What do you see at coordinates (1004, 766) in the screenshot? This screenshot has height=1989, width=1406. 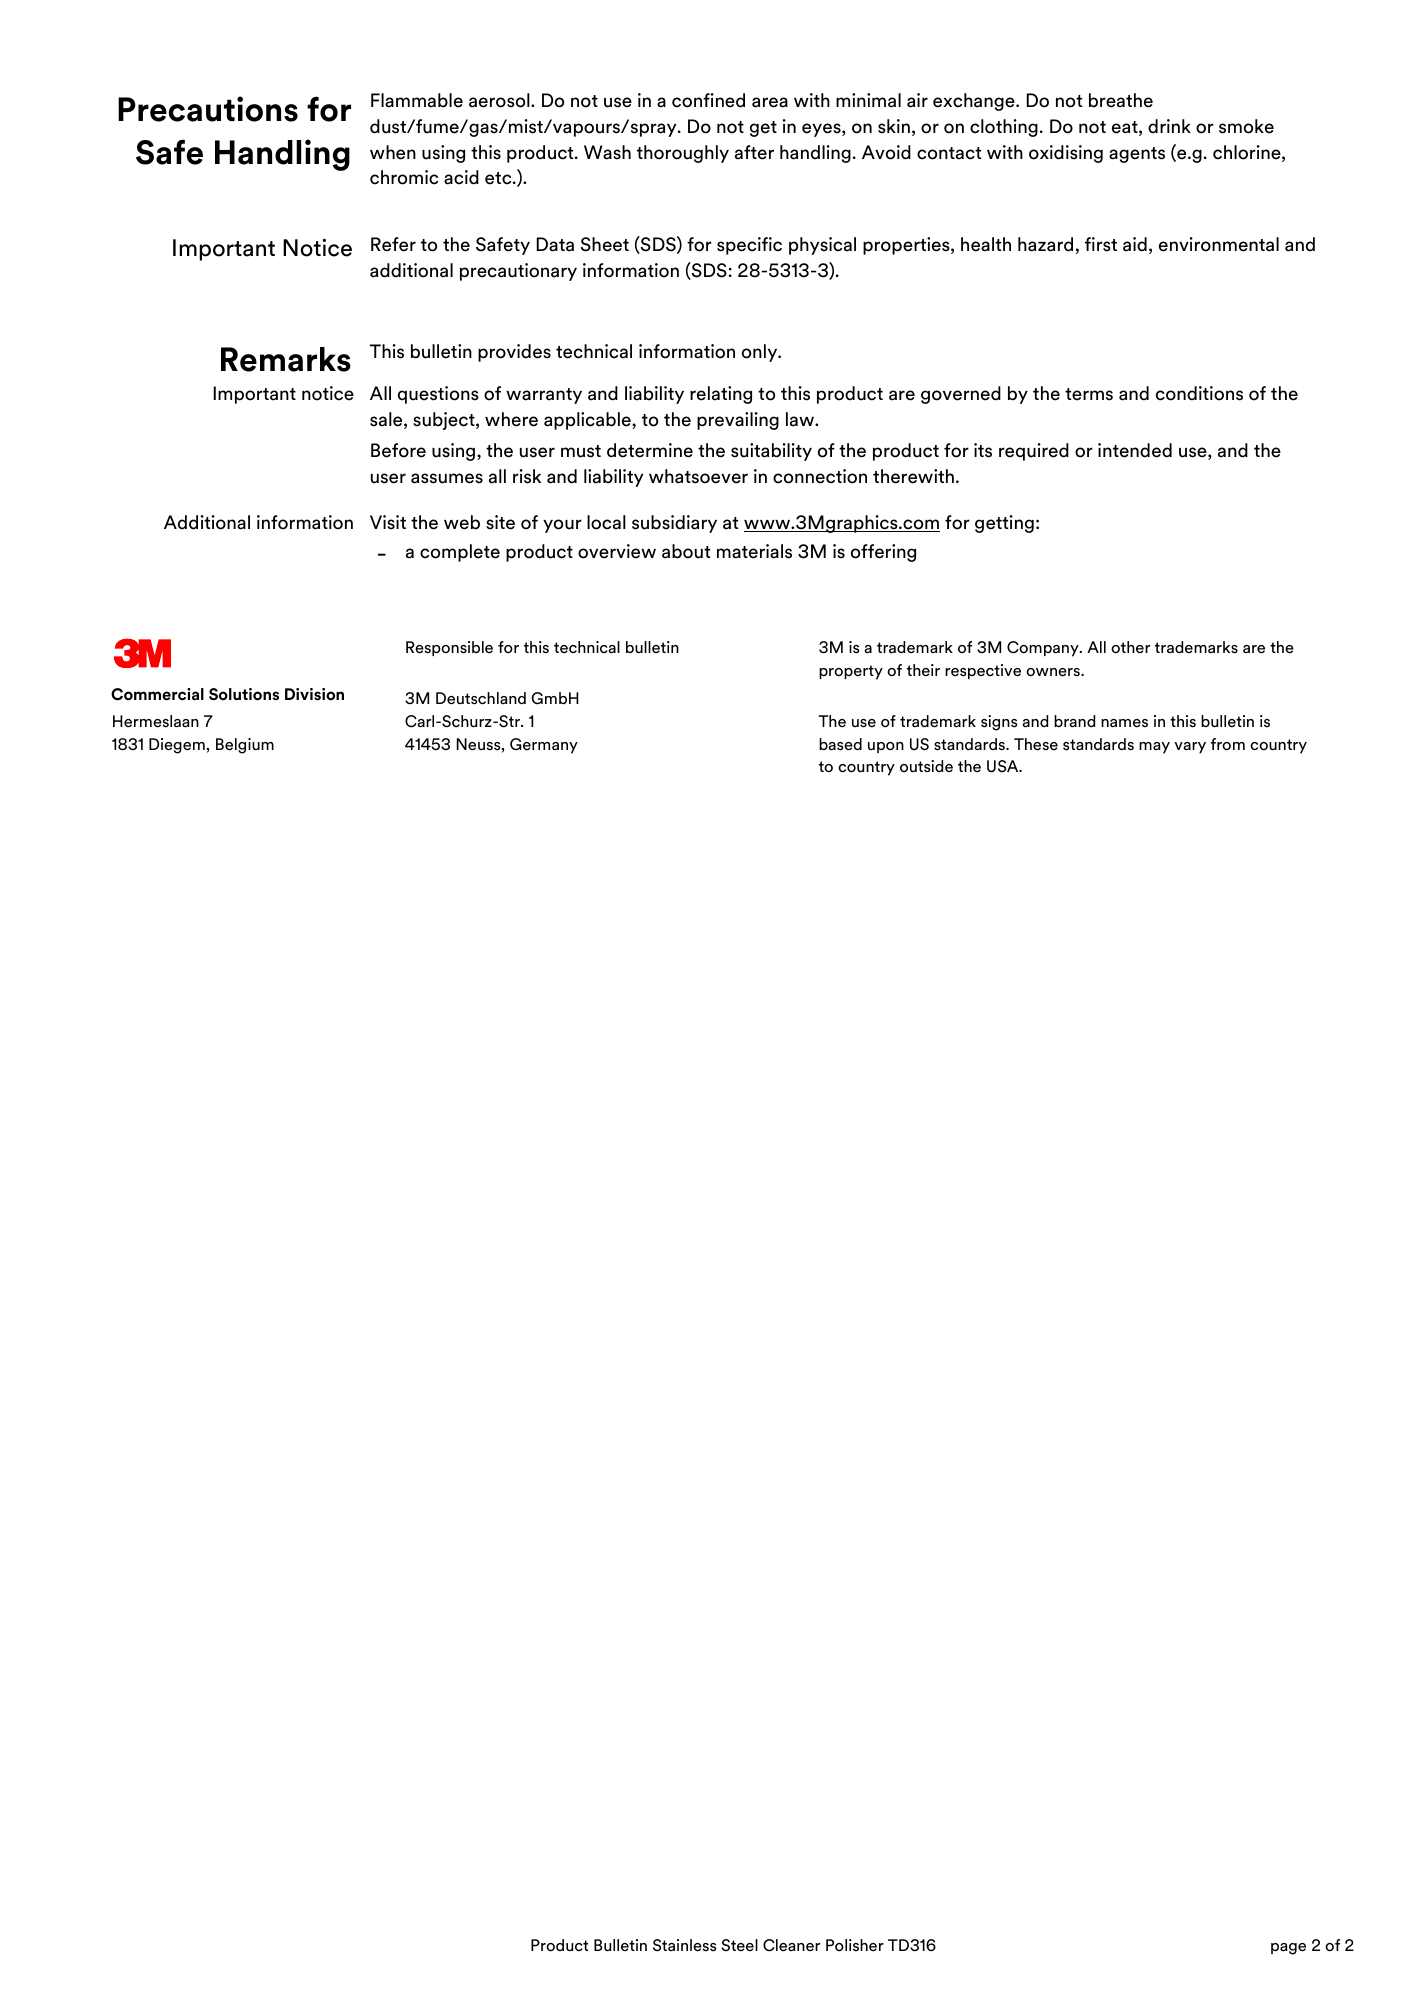 I see `USA` at bounding box center [1004, 766].
